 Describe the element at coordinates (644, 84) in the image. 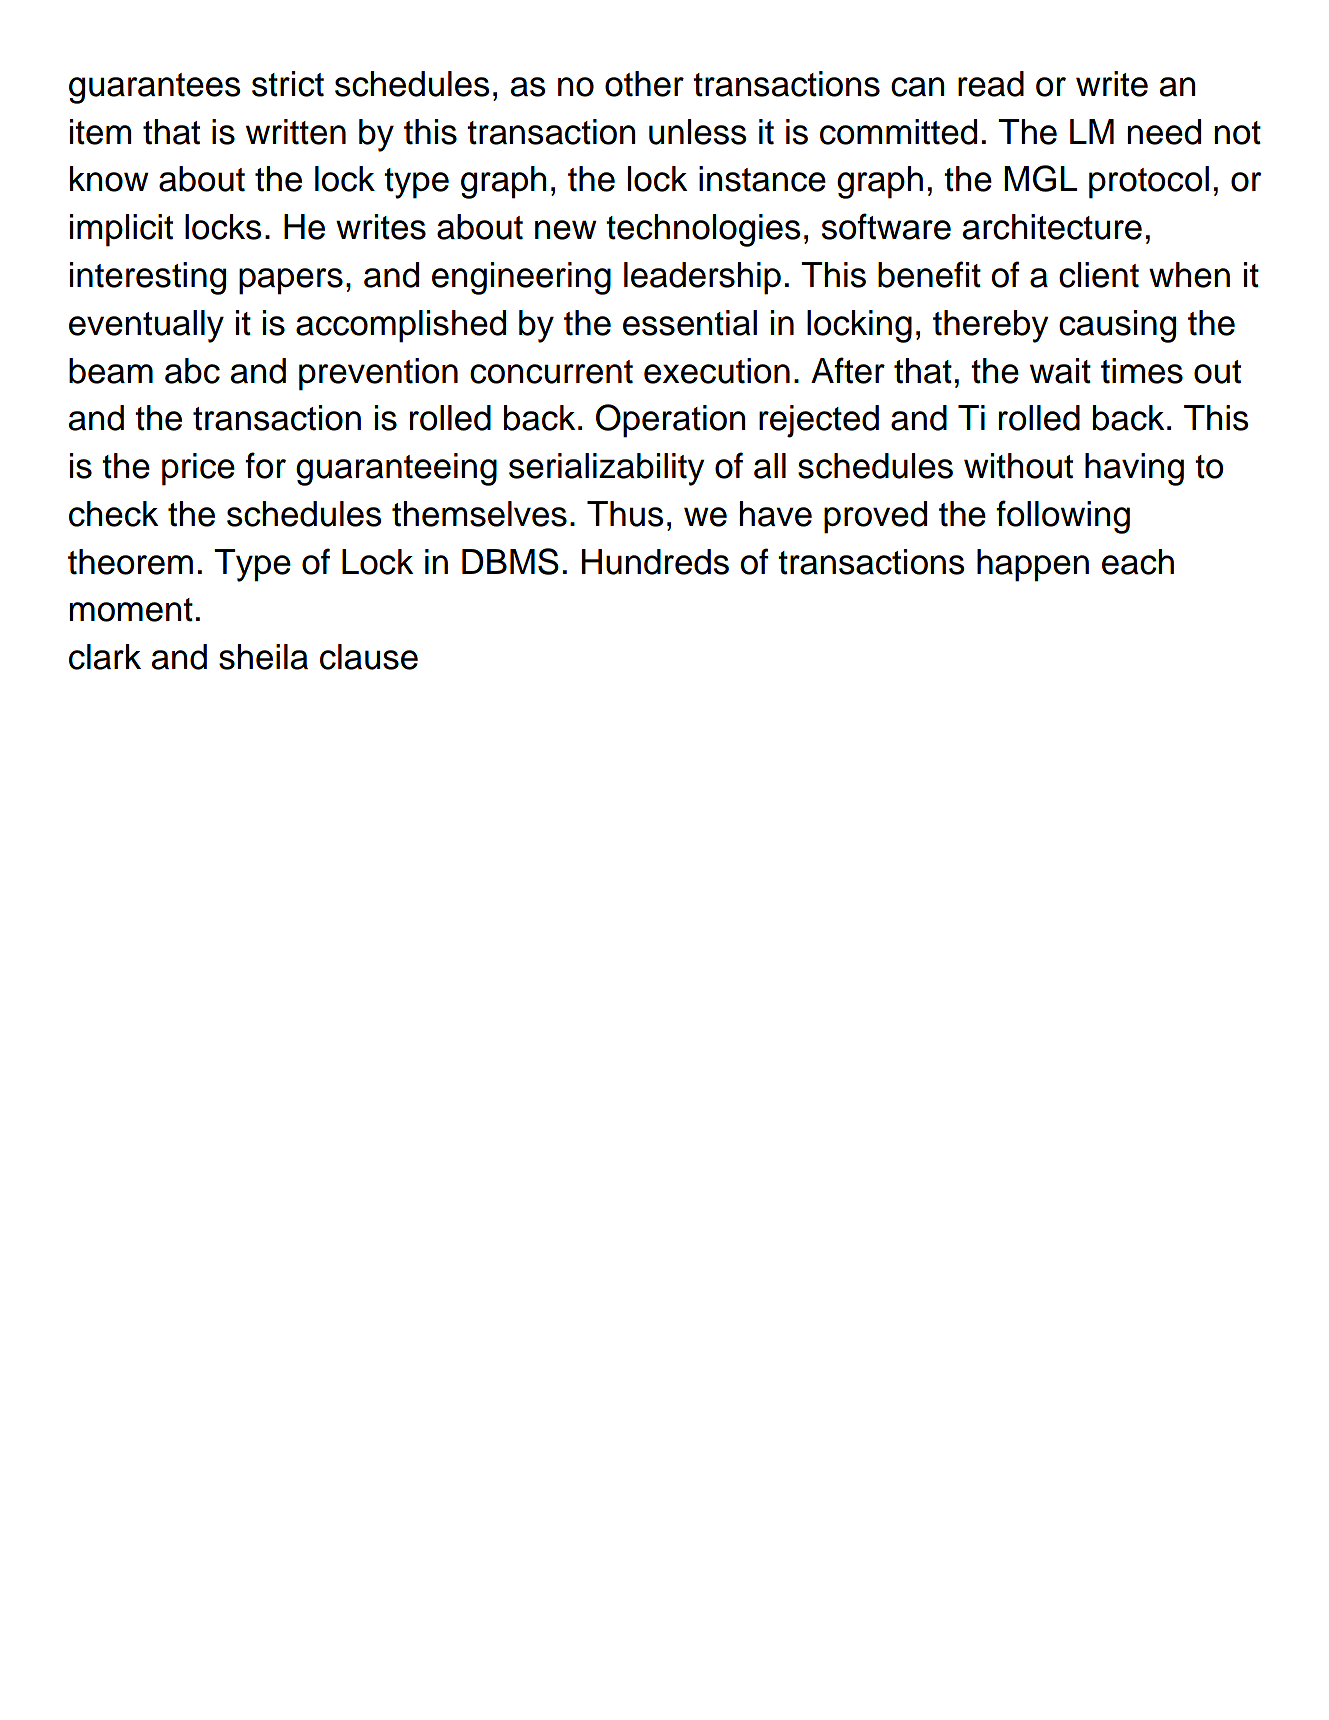

I see `other` at that location.
